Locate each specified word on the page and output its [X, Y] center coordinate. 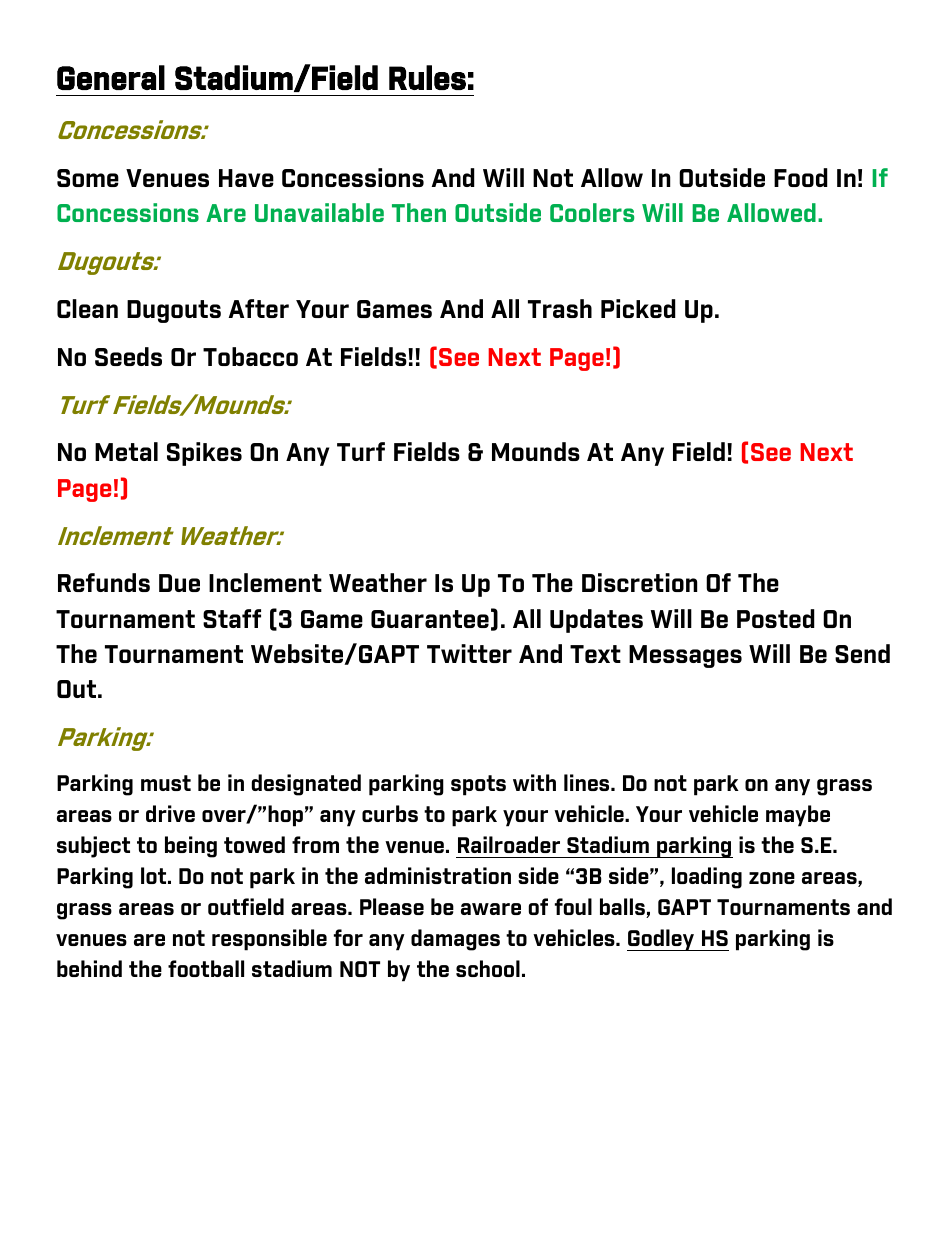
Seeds [128, 356]
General [111, 77]
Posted [776, 618]
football [206, 968]
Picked [638, 308]
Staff [232, 618]
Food [801, 177]
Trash [560, 308]
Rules [427, 77]
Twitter [469, 653]
